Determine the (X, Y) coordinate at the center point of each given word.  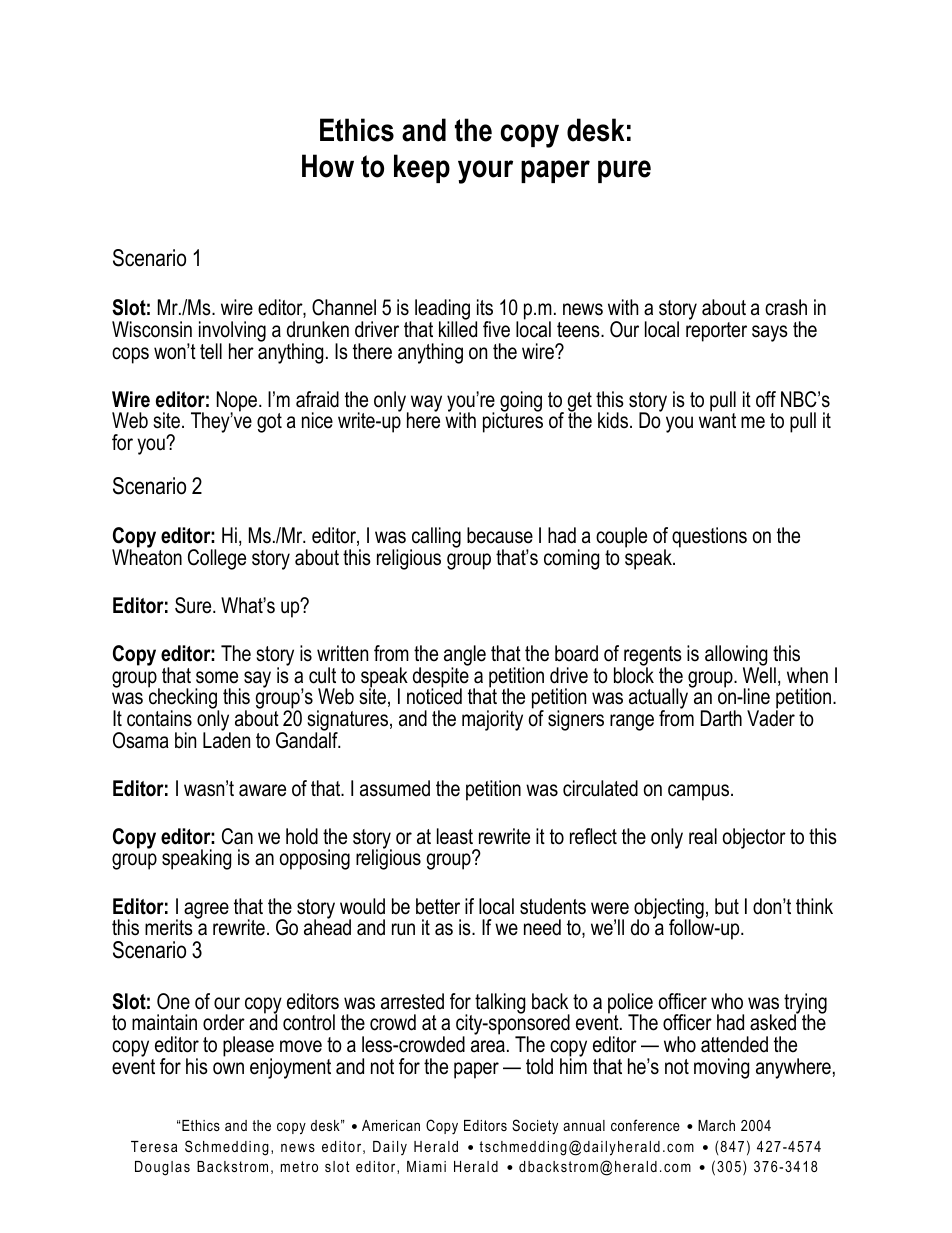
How (328, 166)
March (716, 1125)
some (217, 677)
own (228, 1068)
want (717, 420)
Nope (238, 402)
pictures (513, 422)
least (455, 836)
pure (624, 171)
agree (206, 910)
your (485, 172)
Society (535, 1127)
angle (465, 657)
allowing (736, 657)
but (727, 906)
